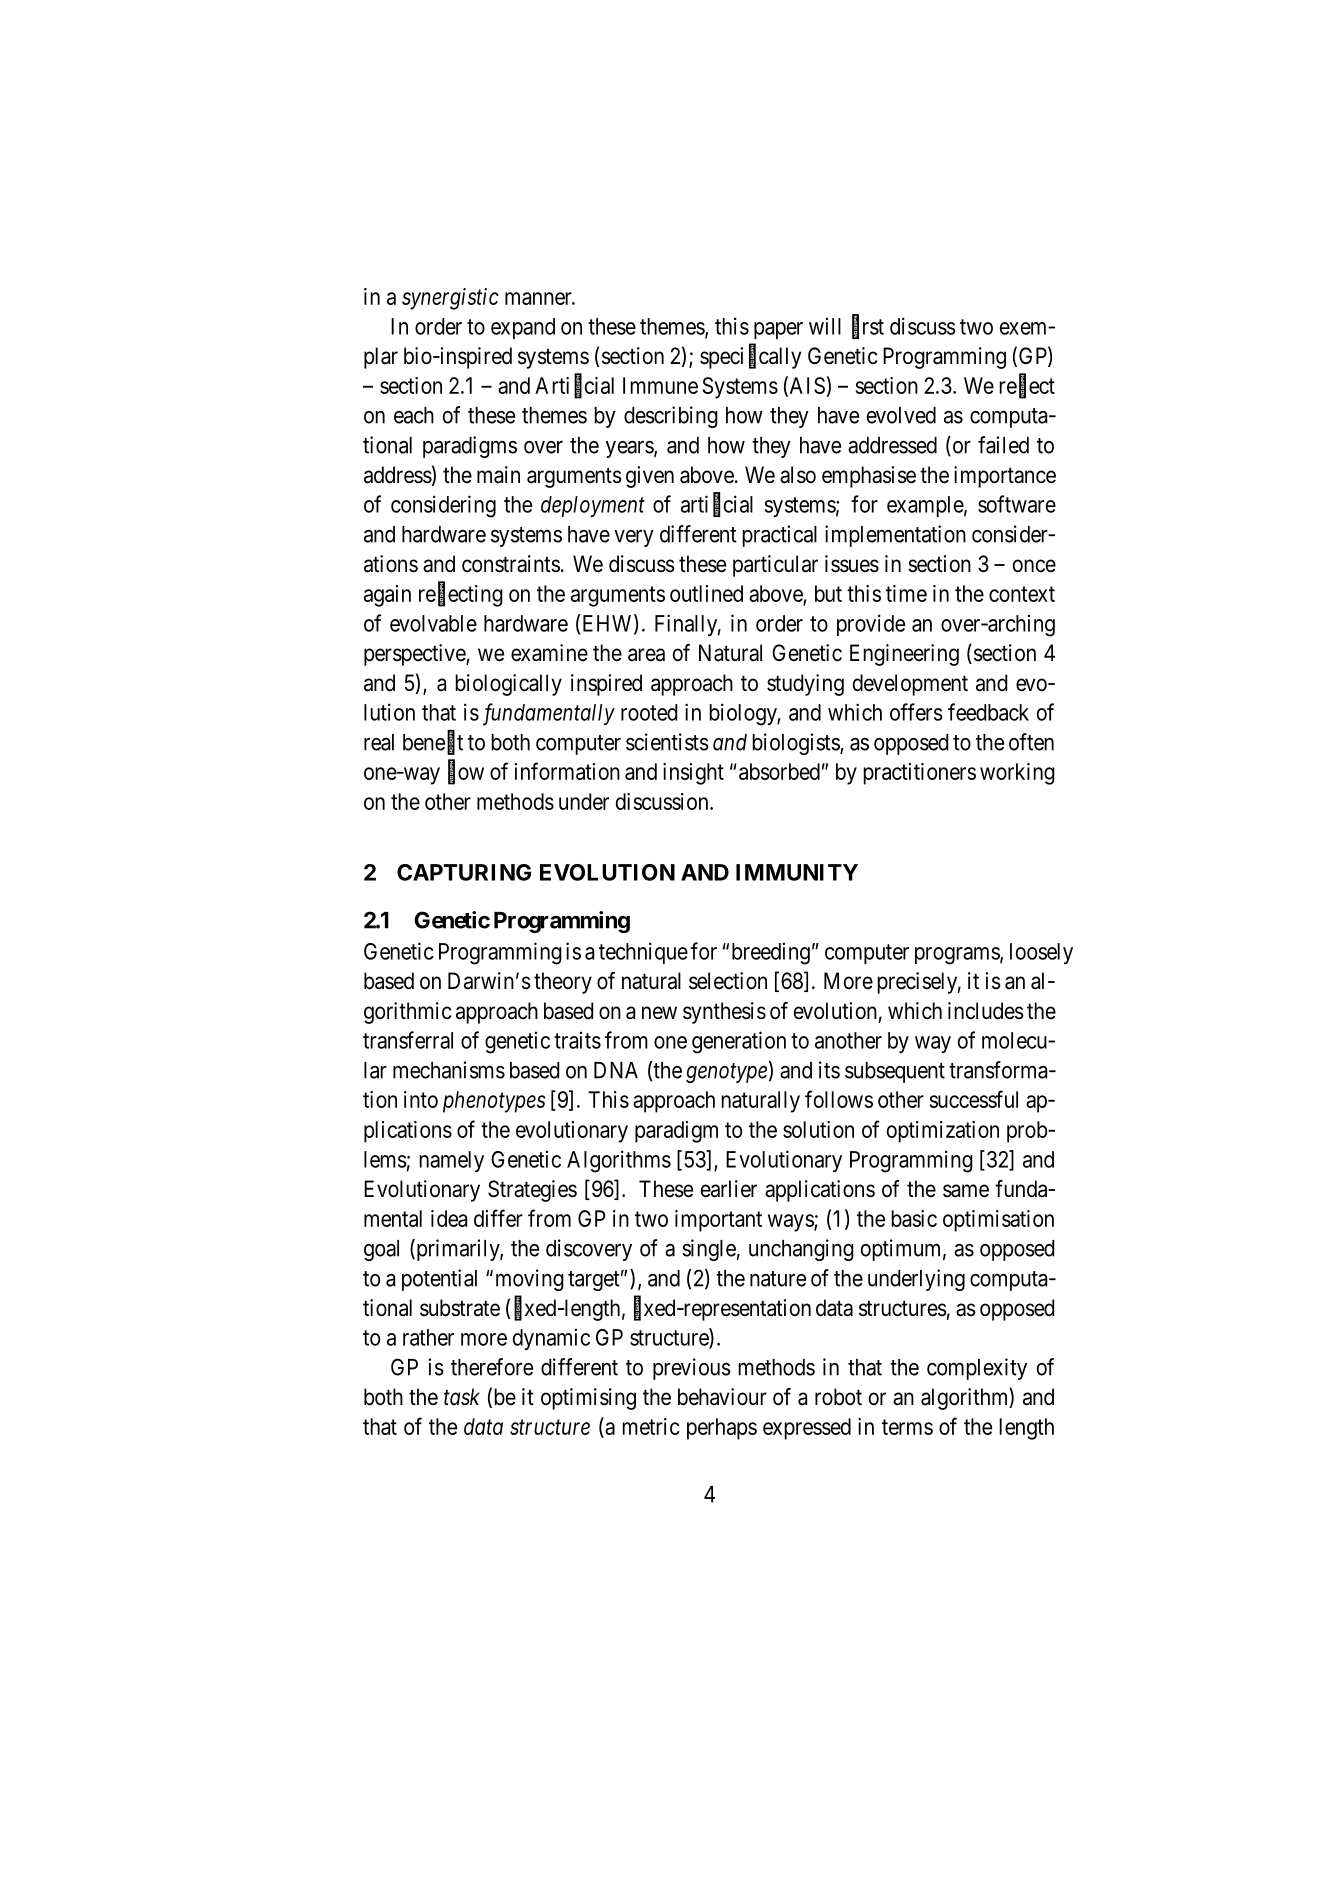 This screenshot has width=1344, height=1902. What do you see at coordinates (706, 593) in the screenshot?
I see `outlined` at bounding box center [706, 593].
